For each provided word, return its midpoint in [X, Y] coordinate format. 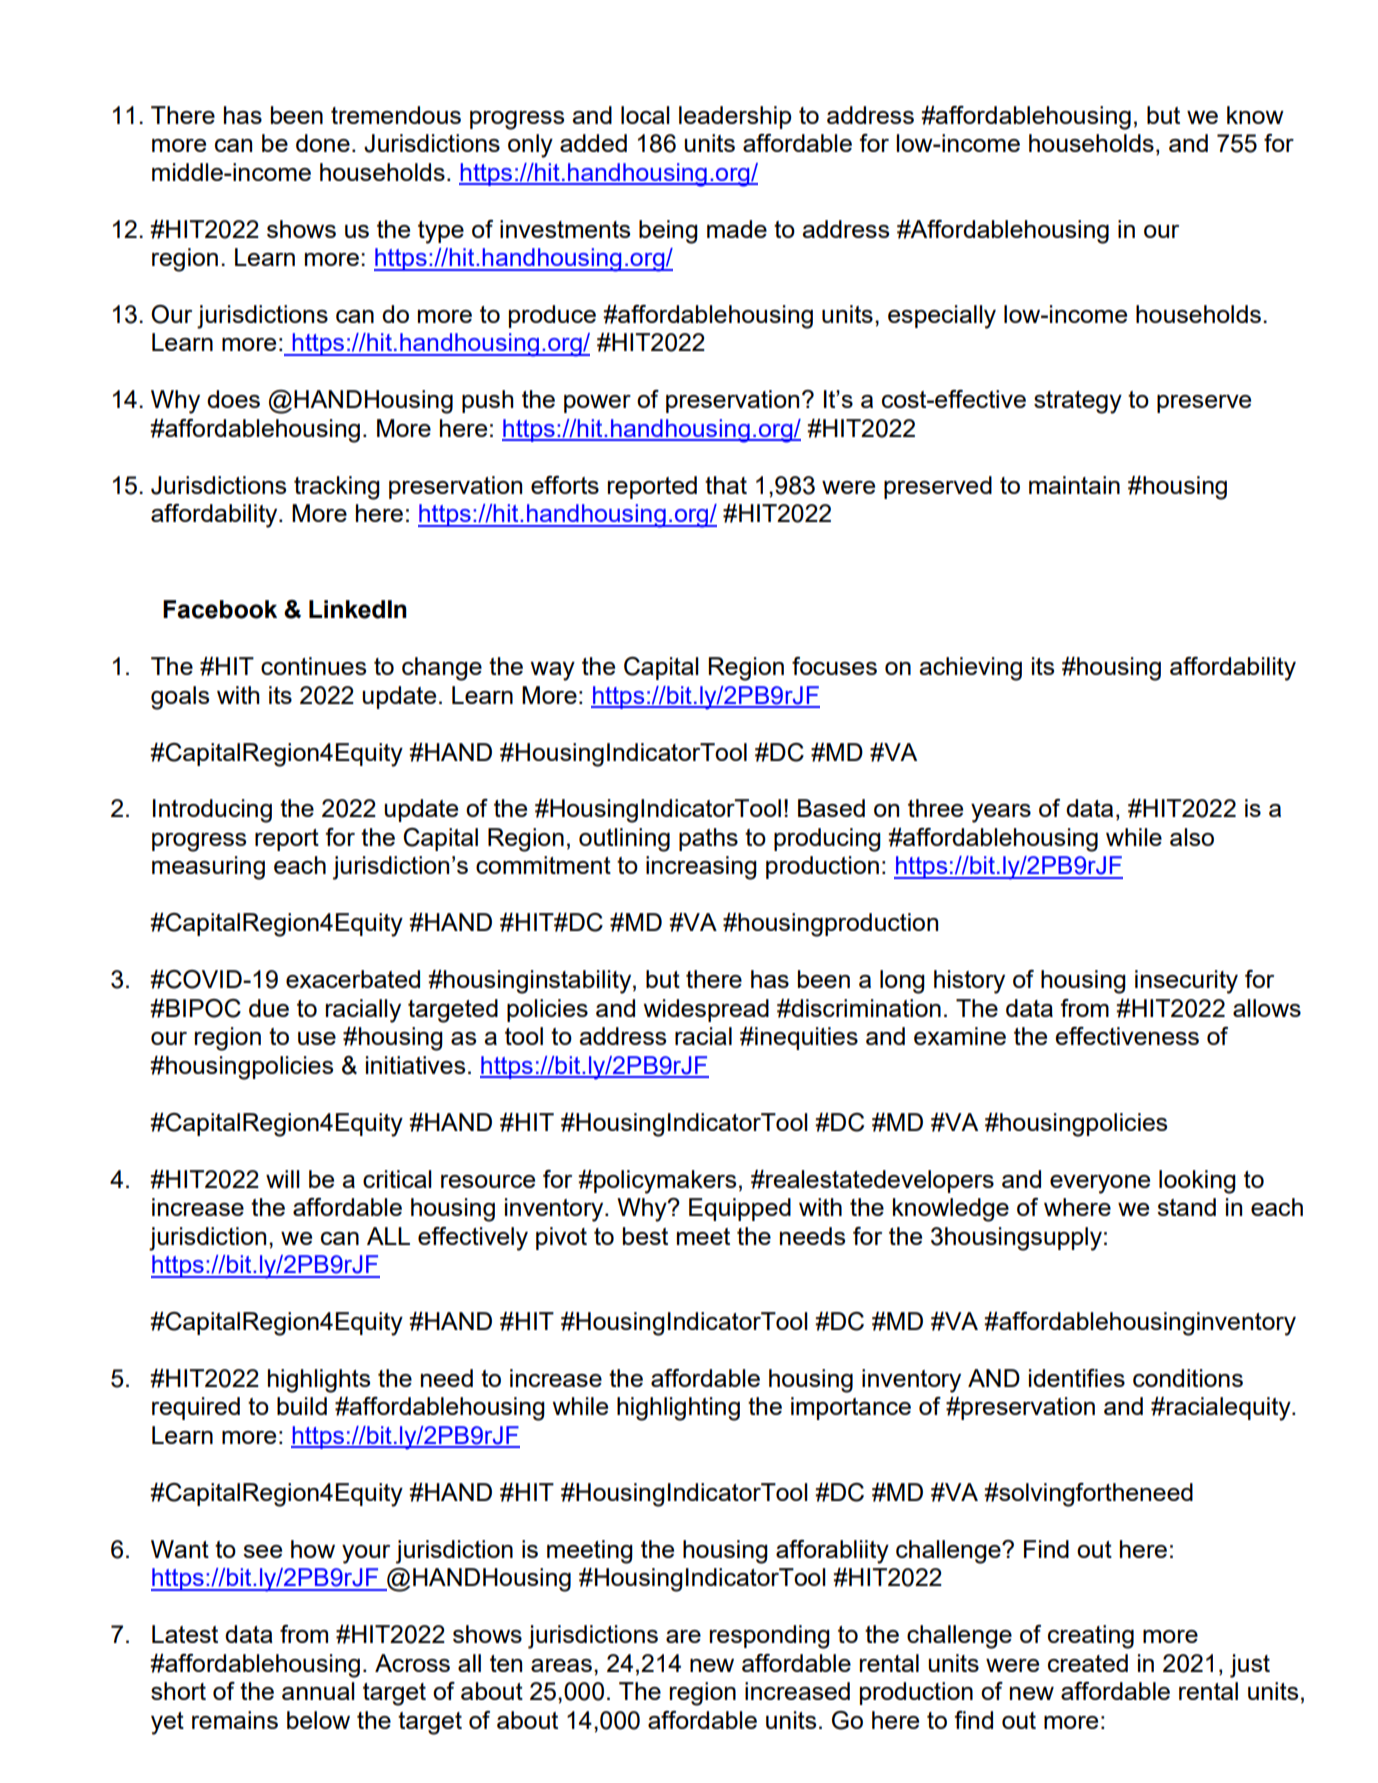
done [323, 143]
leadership [735, 117]
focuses [834, 666]
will [283, 1179]
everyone [1100, 1184]
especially [942, 317]
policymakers [664, 1182]
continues [313, 666]
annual [318, 1691]
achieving [970, 669]
